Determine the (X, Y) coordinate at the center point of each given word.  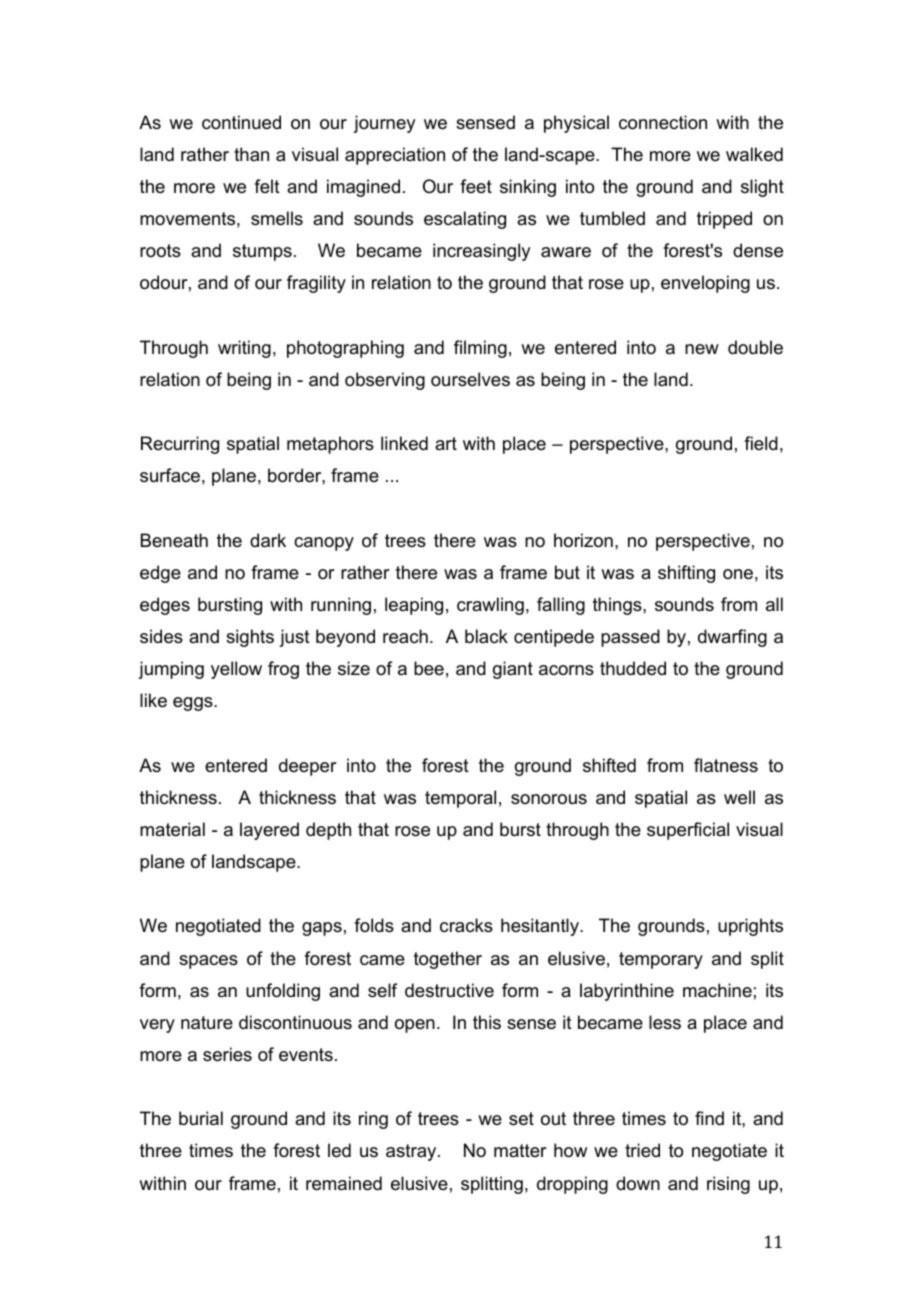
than (251, 154)
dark (268, 540)
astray (412, 1152)
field (761, 443)
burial (201, 1118)
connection (663, 122)
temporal (460, 799)
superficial (688, 831)
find (709, 1118)
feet (476, 186)
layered (269, 831)
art (446, 443)
